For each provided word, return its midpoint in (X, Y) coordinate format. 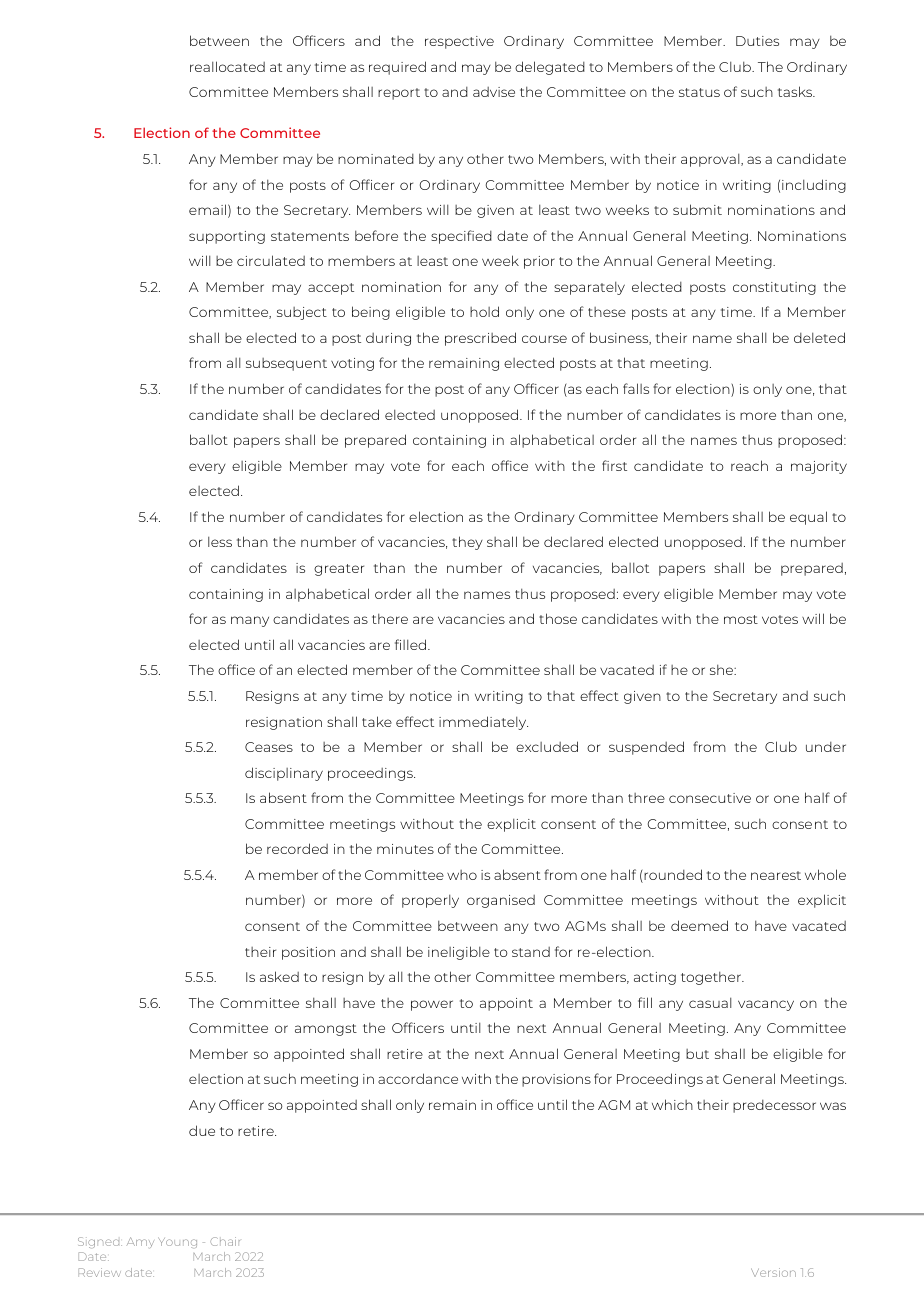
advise (494, 92)
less (220, 541)
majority (819, 467)
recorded (297, 848)
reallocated (227, 66)
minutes (405, 849)
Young (177, 1242)
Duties (757, 41)
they (467, 543)
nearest (776, 875)
